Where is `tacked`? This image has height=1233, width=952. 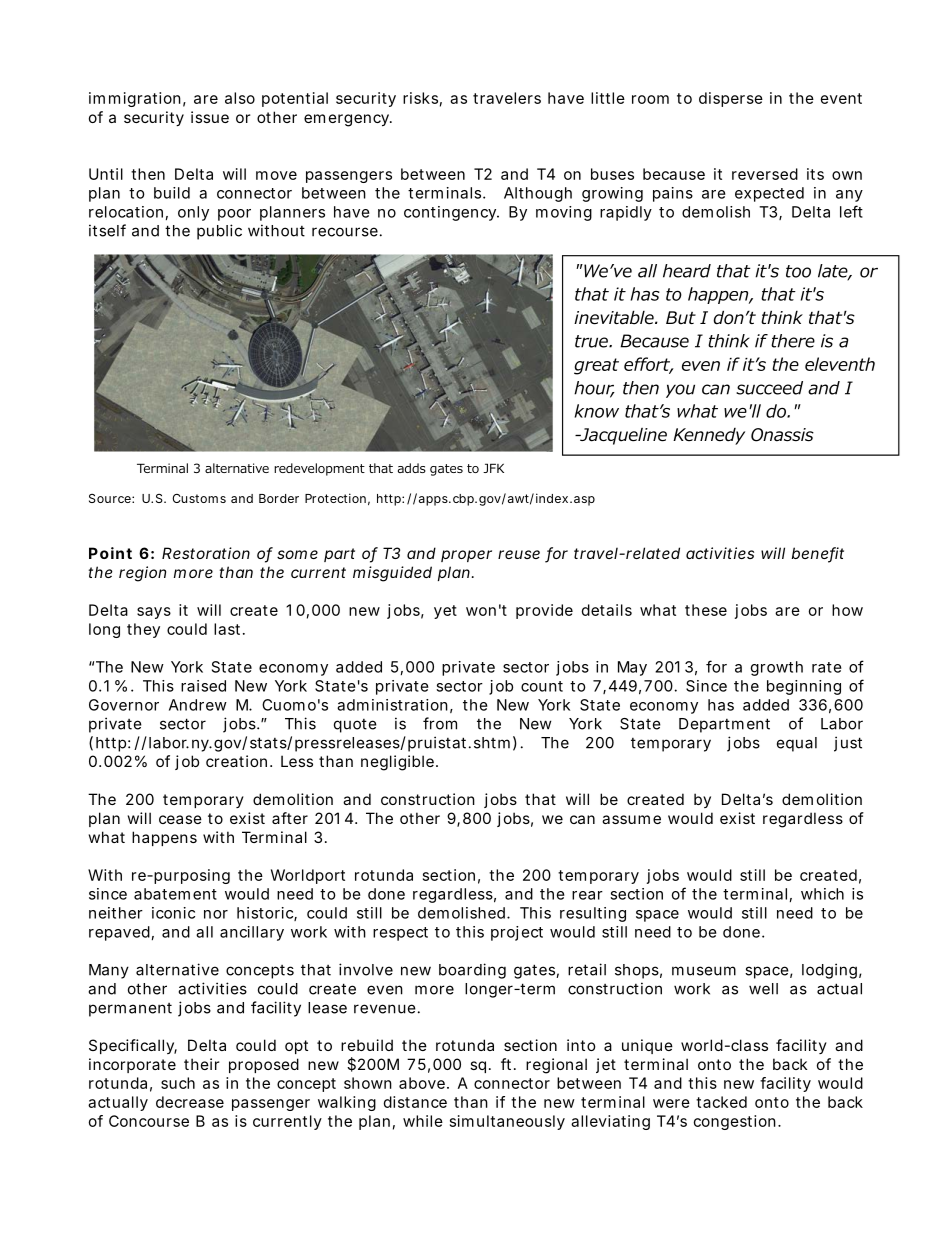 tacked is located at coordinates (721, 1102).
